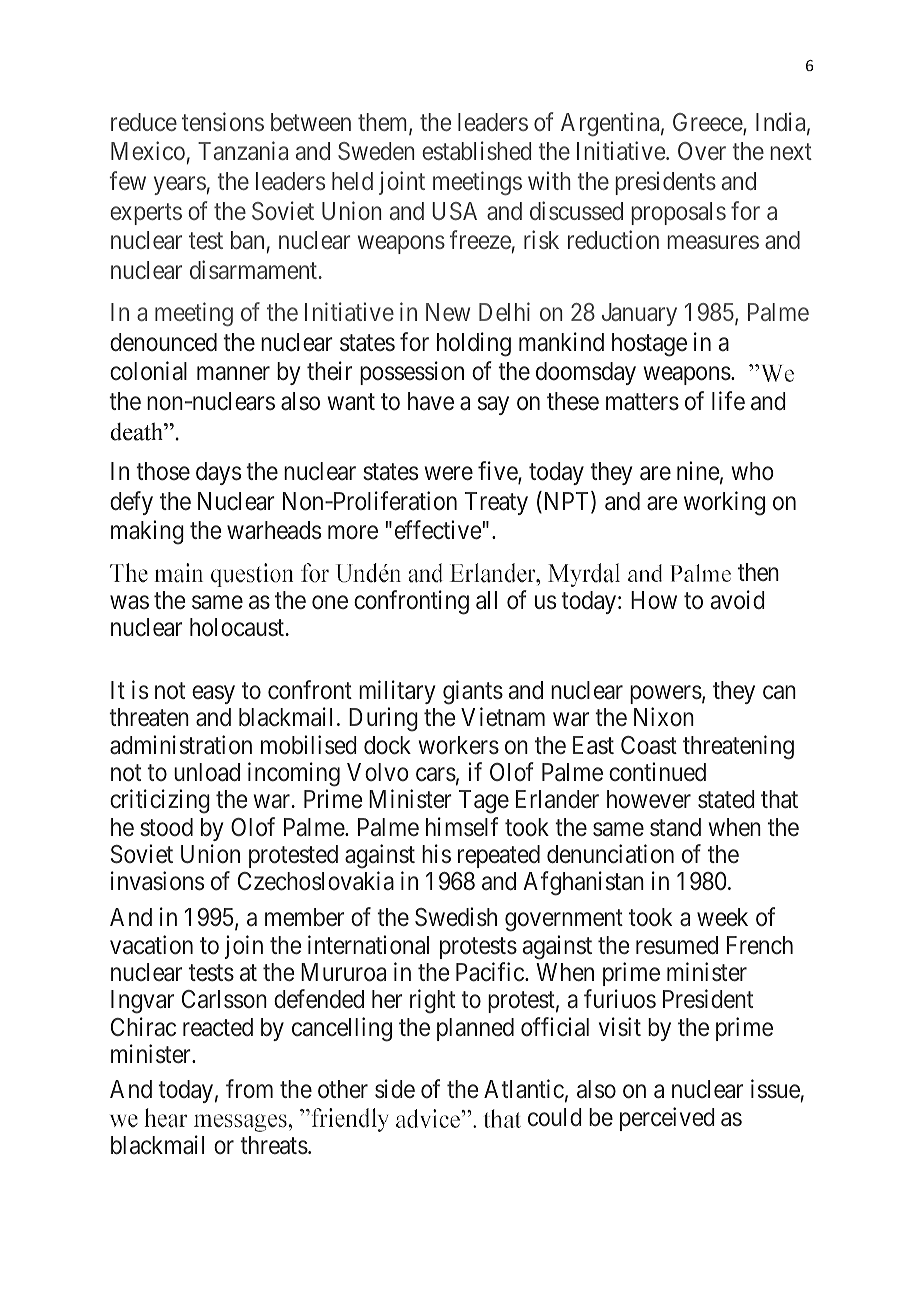 This screenshot has height=1307, width=924. What do you see at coordinates (243, 151) in the screenshot?
I see `Tanzania` at bounding box center [243, 151].
